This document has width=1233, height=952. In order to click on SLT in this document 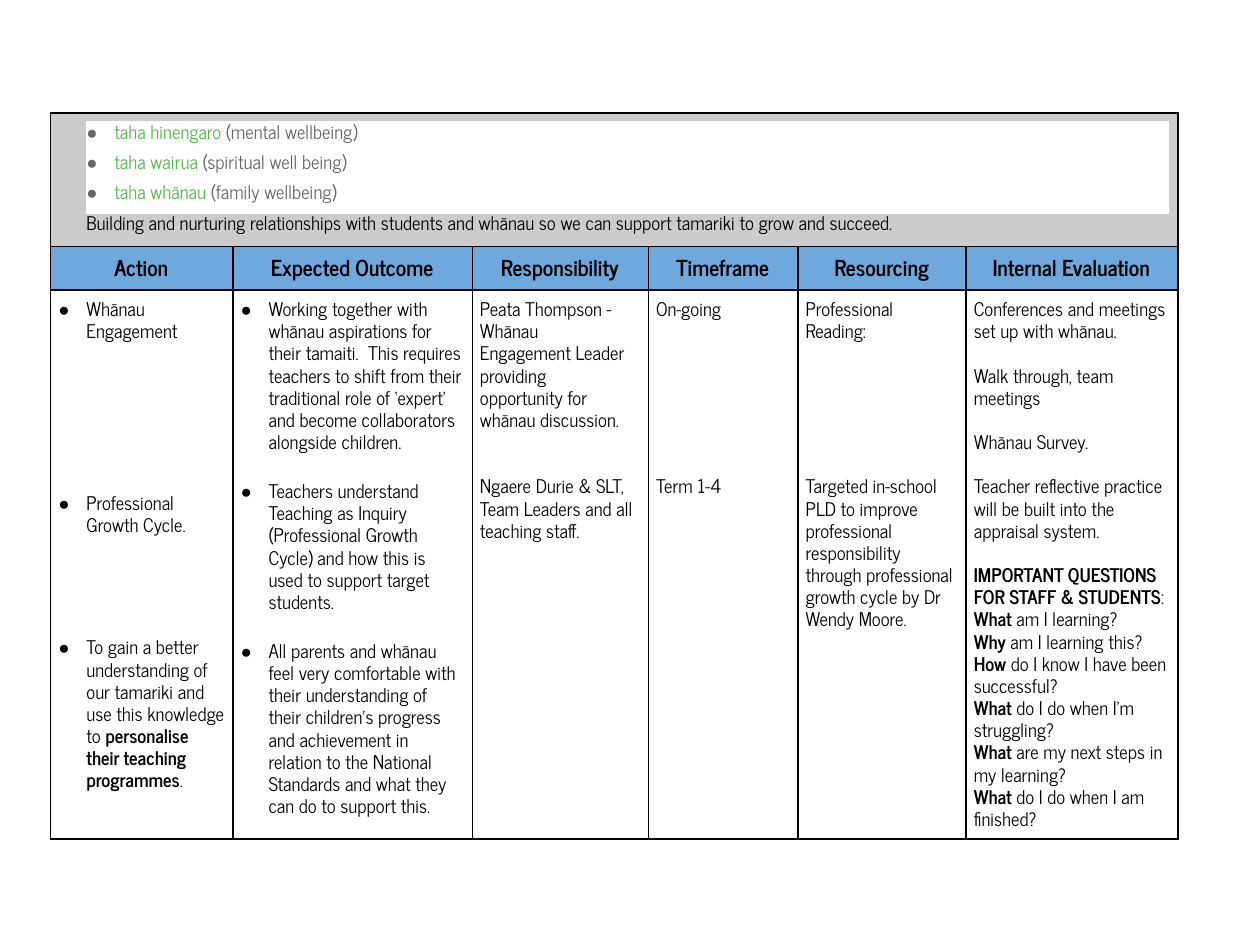, I will do `click(609, 487)`.
